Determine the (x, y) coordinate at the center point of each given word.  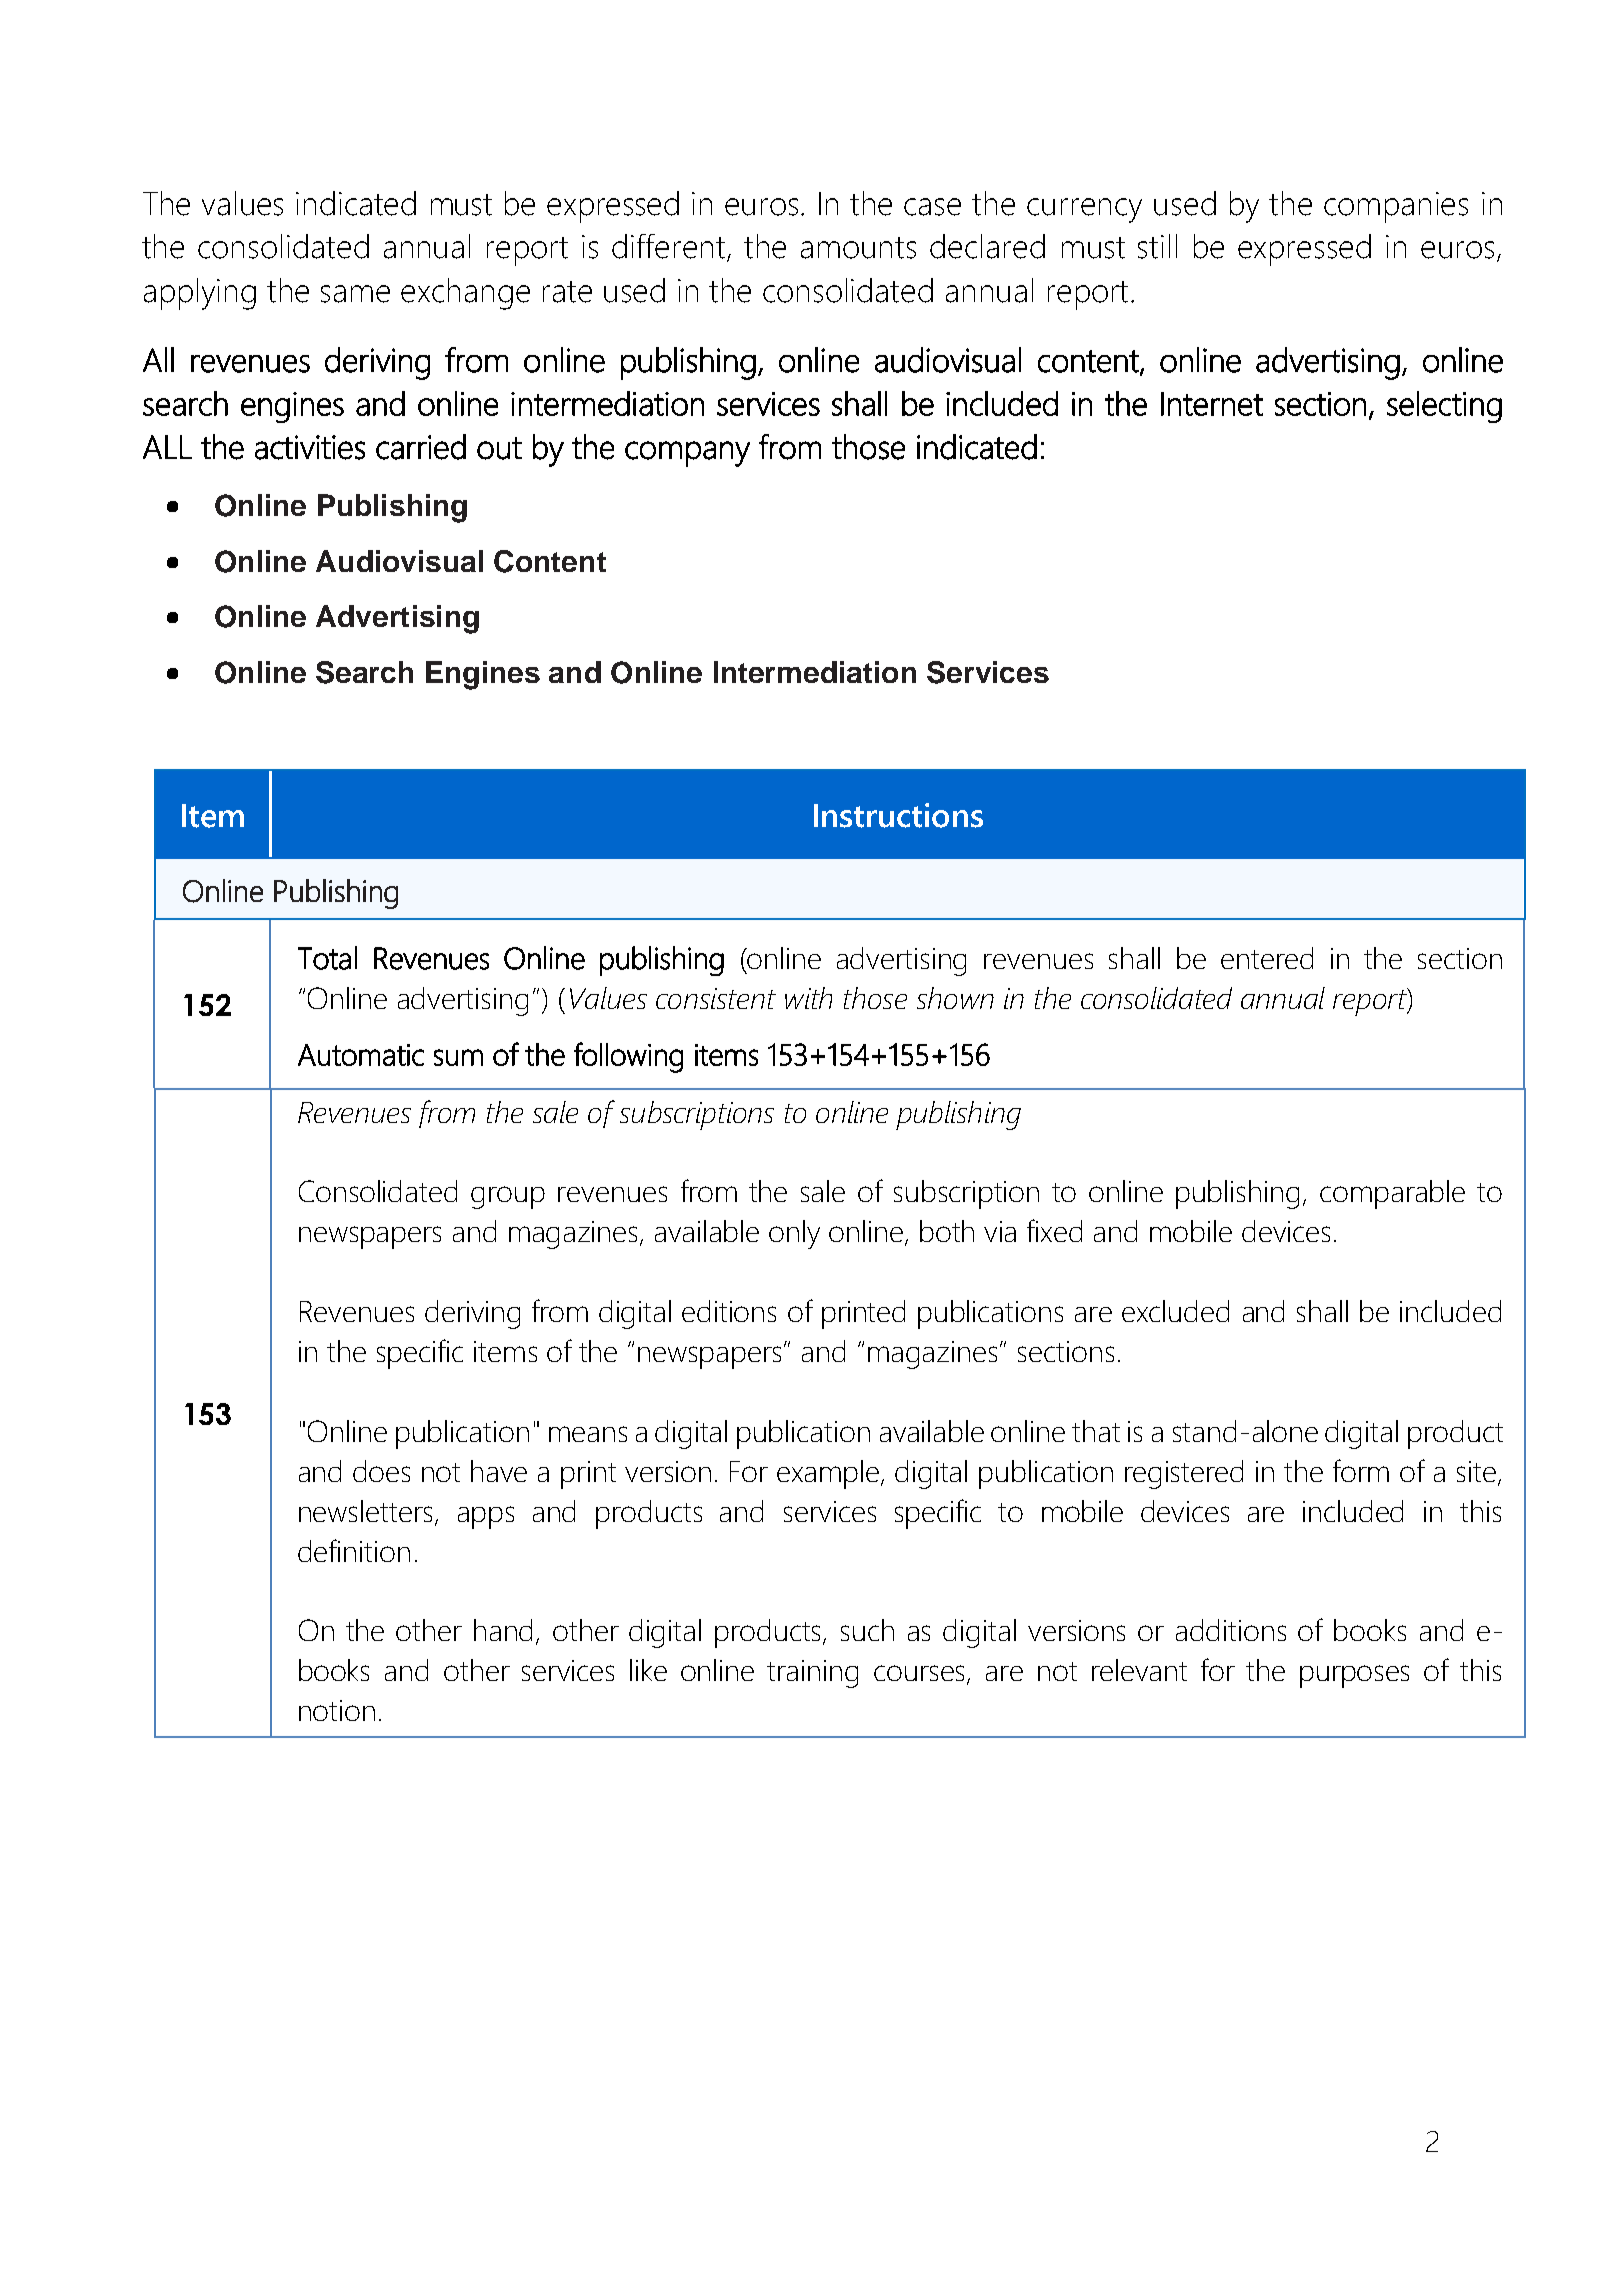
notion (337, 1710)
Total (327, 958)
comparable (1392, 1194)
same (355, 294)
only (794, 1234)
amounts (858, 248)
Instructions (898, 815)
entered (1267, 958)
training (812, 1674)
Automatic (361, 1055)
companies (1396, 207)
